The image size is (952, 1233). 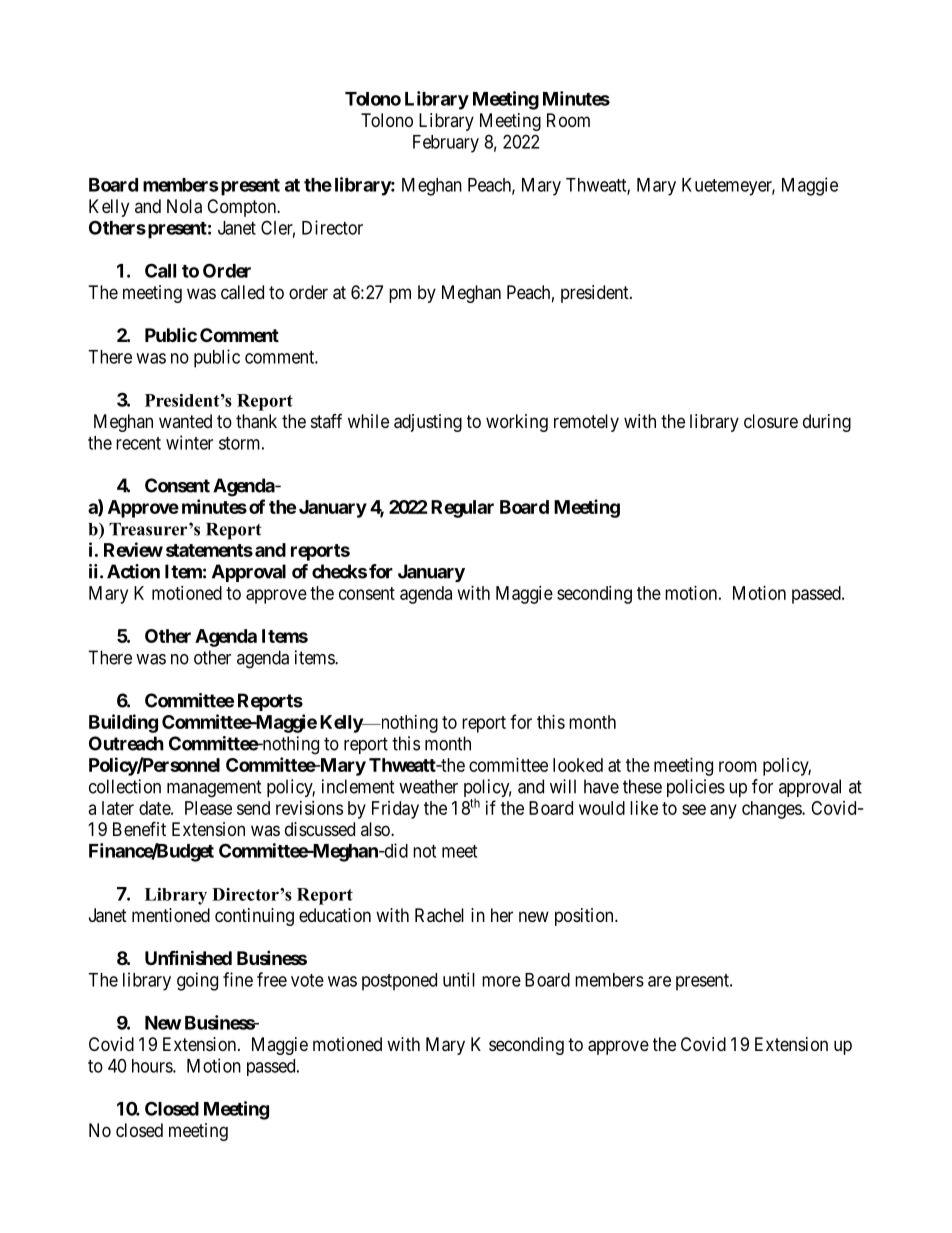 I want to click on adjusting, so click(x=428, y=423).
